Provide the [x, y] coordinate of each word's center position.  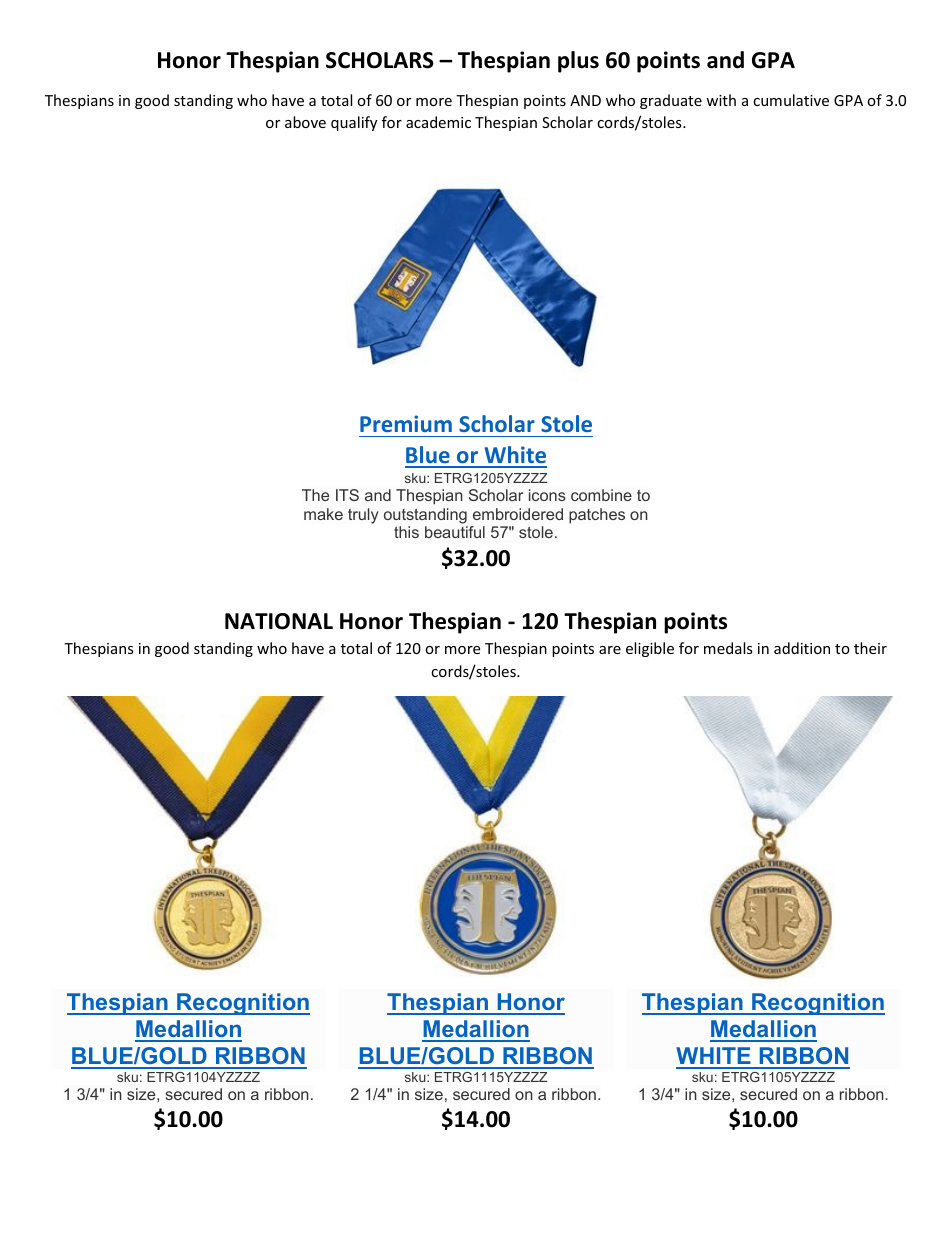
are [610, 650]
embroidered [518, 514]
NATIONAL [279, 621]
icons [547, 495]
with [721, 100]
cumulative [791, 100]
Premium [406, 423]
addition [802, 648]
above [305, 122]
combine [601, 495]
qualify [354, 123]
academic [438, 122]
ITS [347, 495]
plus [578, 62]
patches [597, 516]
